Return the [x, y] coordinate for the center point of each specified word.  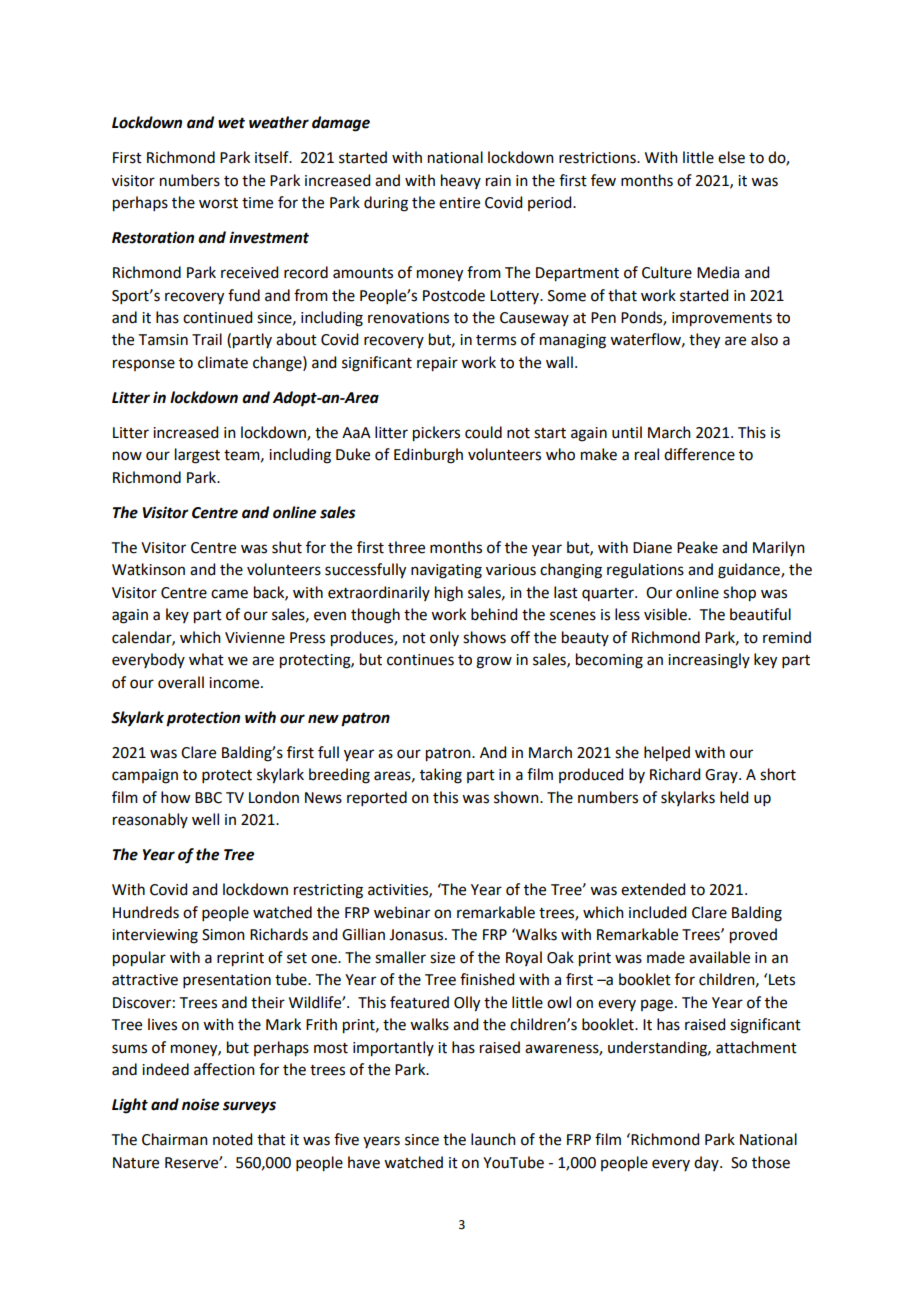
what [206, 659]
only [444, 638]
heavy [461, 181]
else [731, 157]
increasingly [709, 661]
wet [231, 123]
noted [232, 1139]
